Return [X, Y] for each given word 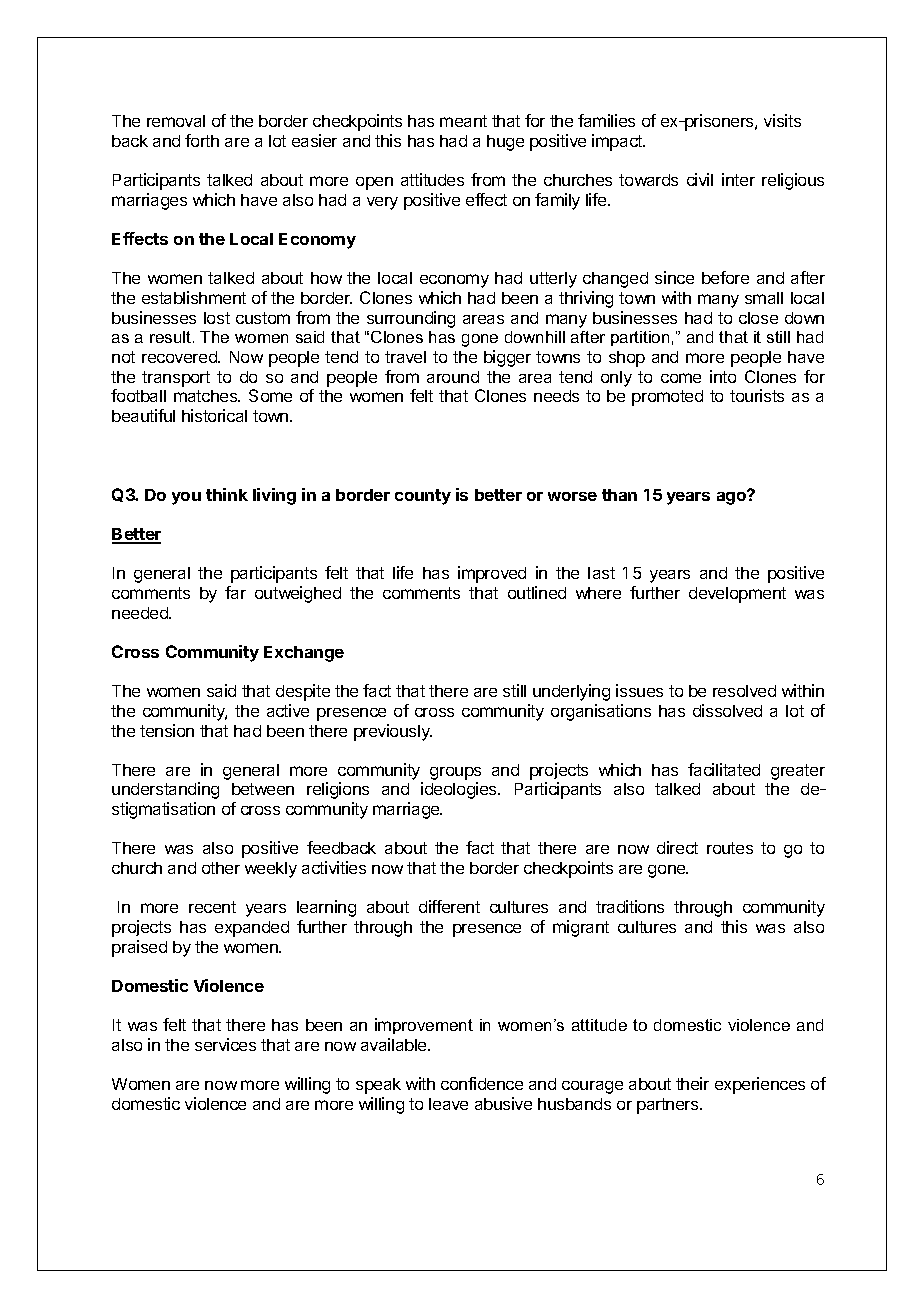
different [449, 906]
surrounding [411, 319]
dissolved [727, 710]
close [758, 318]
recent [212, 907]
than [619, 495]
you [186, 498]
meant [463, 121]
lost [217, 318]
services [225, 1044]
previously [393, 732]
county [423, 497]
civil [700, 179]
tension [167, 730]
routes [730, 848]
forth [202, 140]
